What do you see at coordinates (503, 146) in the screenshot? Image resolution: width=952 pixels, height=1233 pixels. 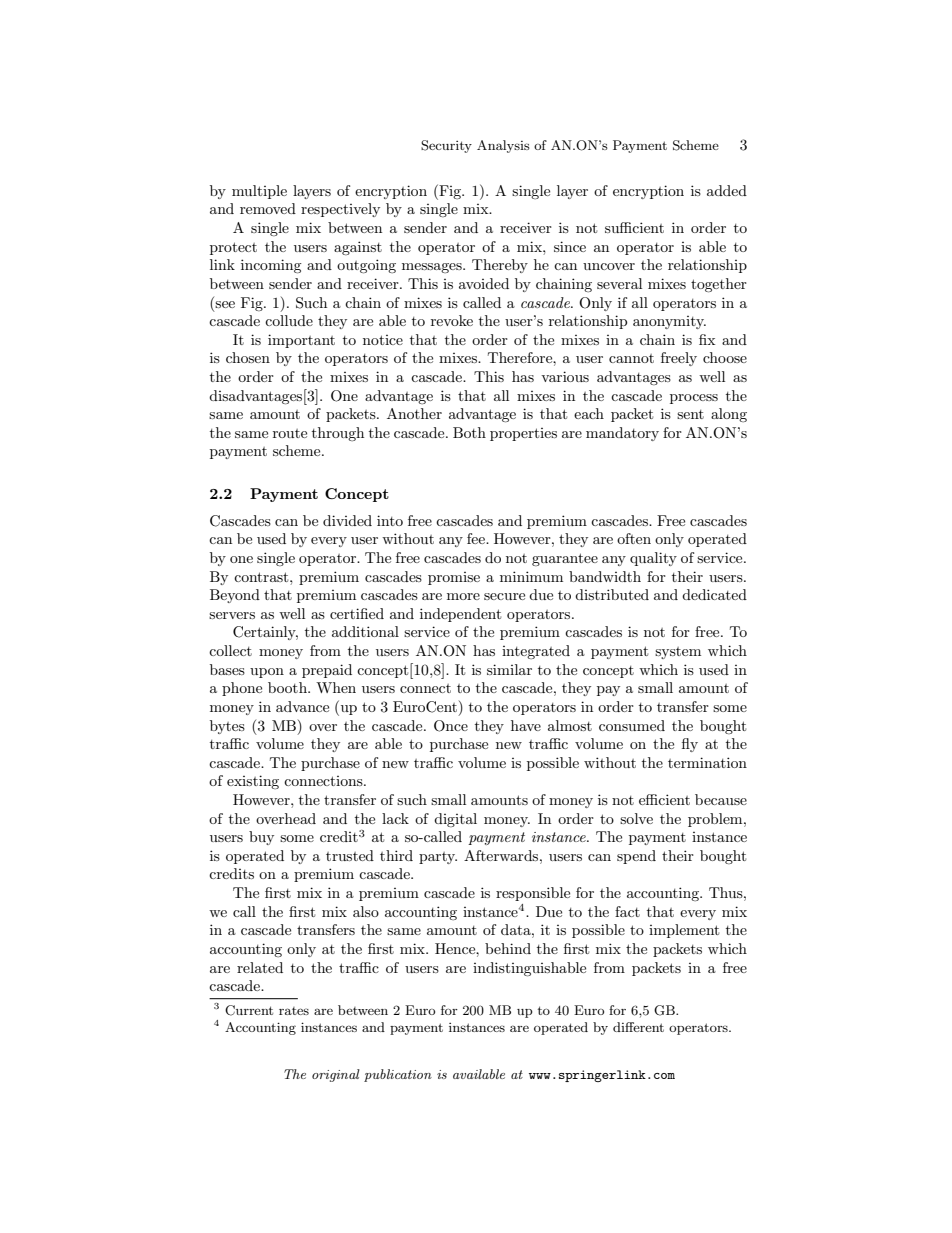 I see `Analysis` at bounding box center [503, 146].
